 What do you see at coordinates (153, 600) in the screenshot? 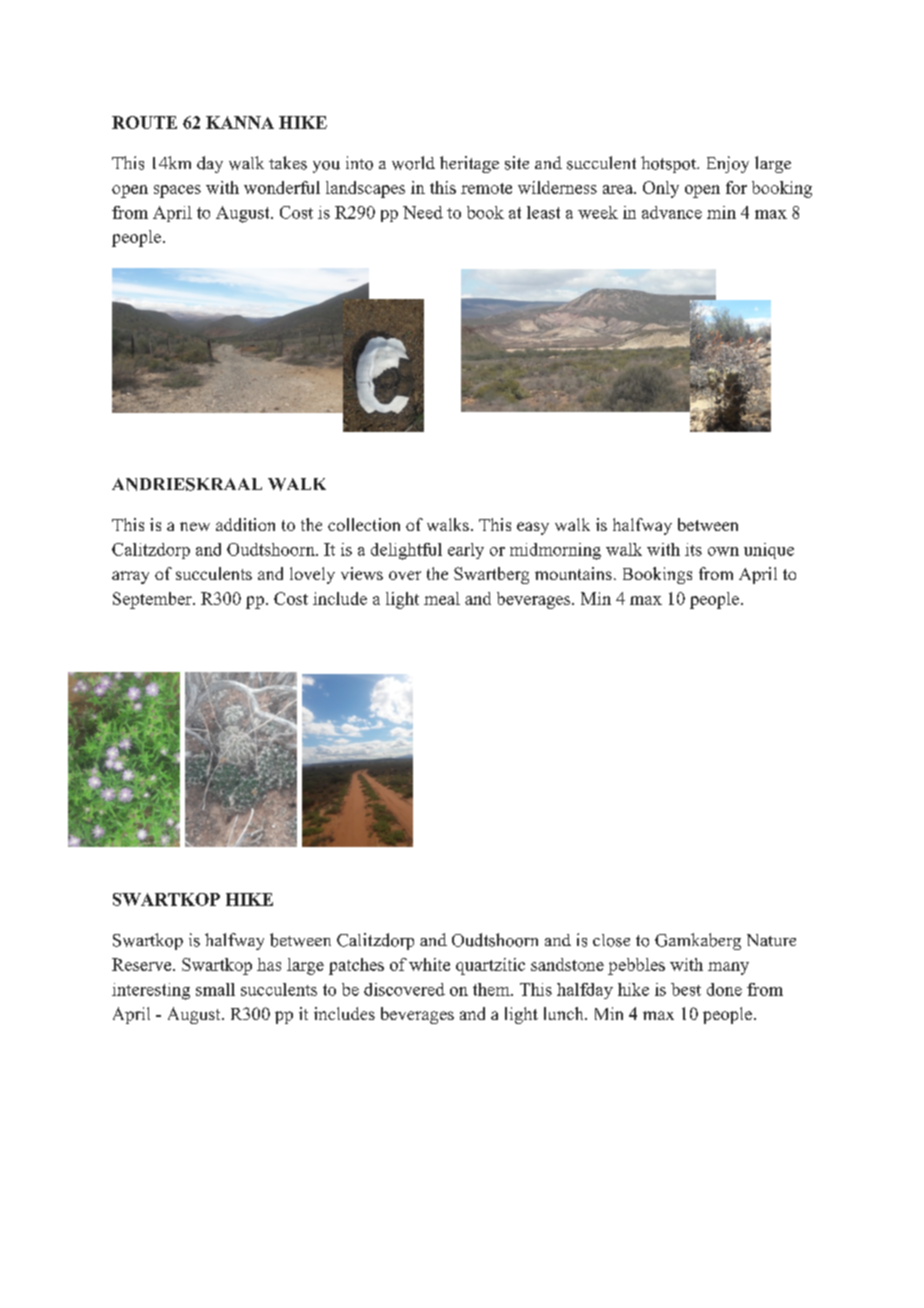
I see `September` at bounding box center [153, 600].
